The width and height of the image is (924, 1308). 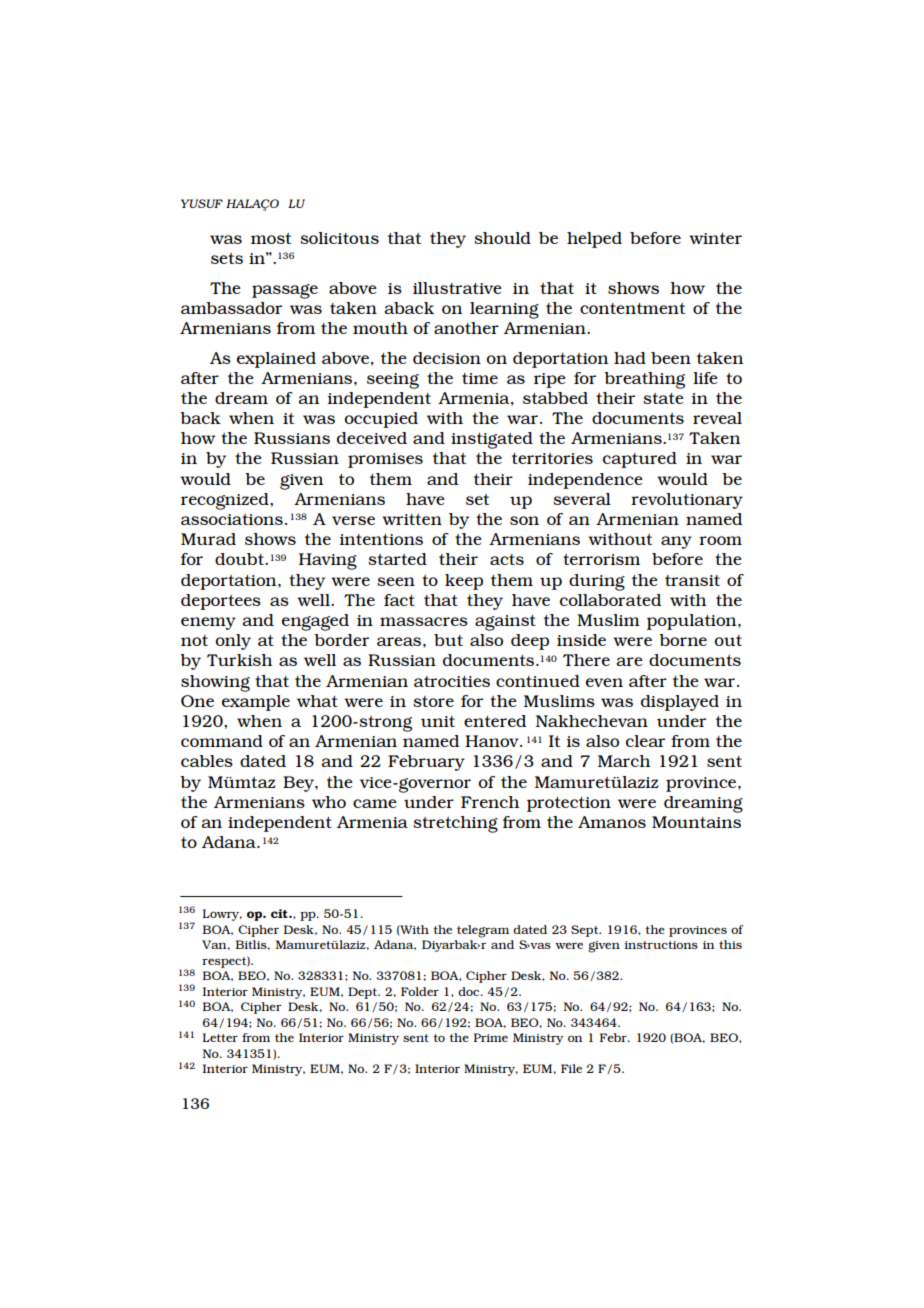 What do you see at coordinates (571, 1068) in the image?
I see `File` at bounding box center [571, 1068].
